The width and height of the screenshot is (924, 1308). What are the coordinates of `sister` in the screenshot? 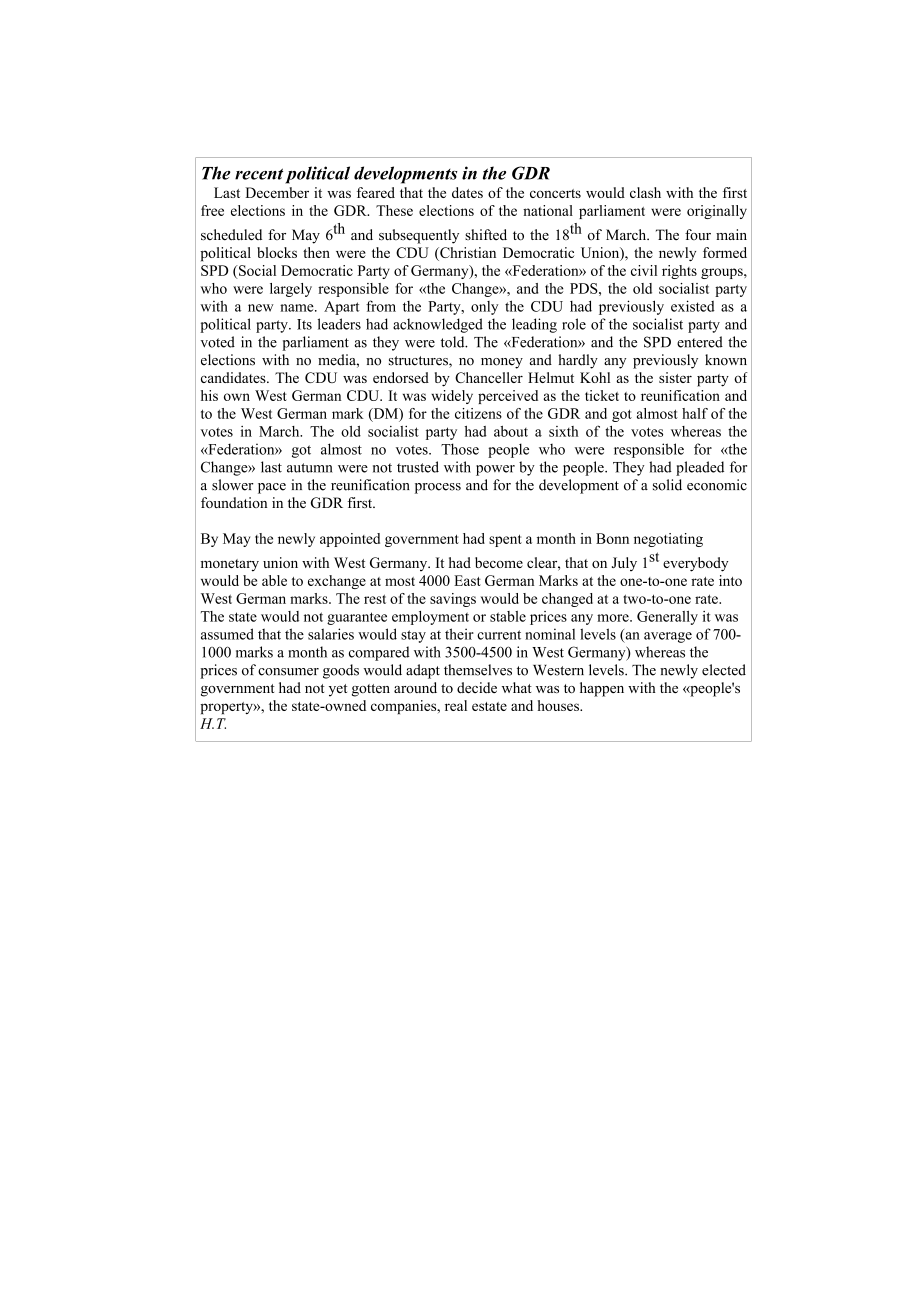 It's located at (675, 377).
